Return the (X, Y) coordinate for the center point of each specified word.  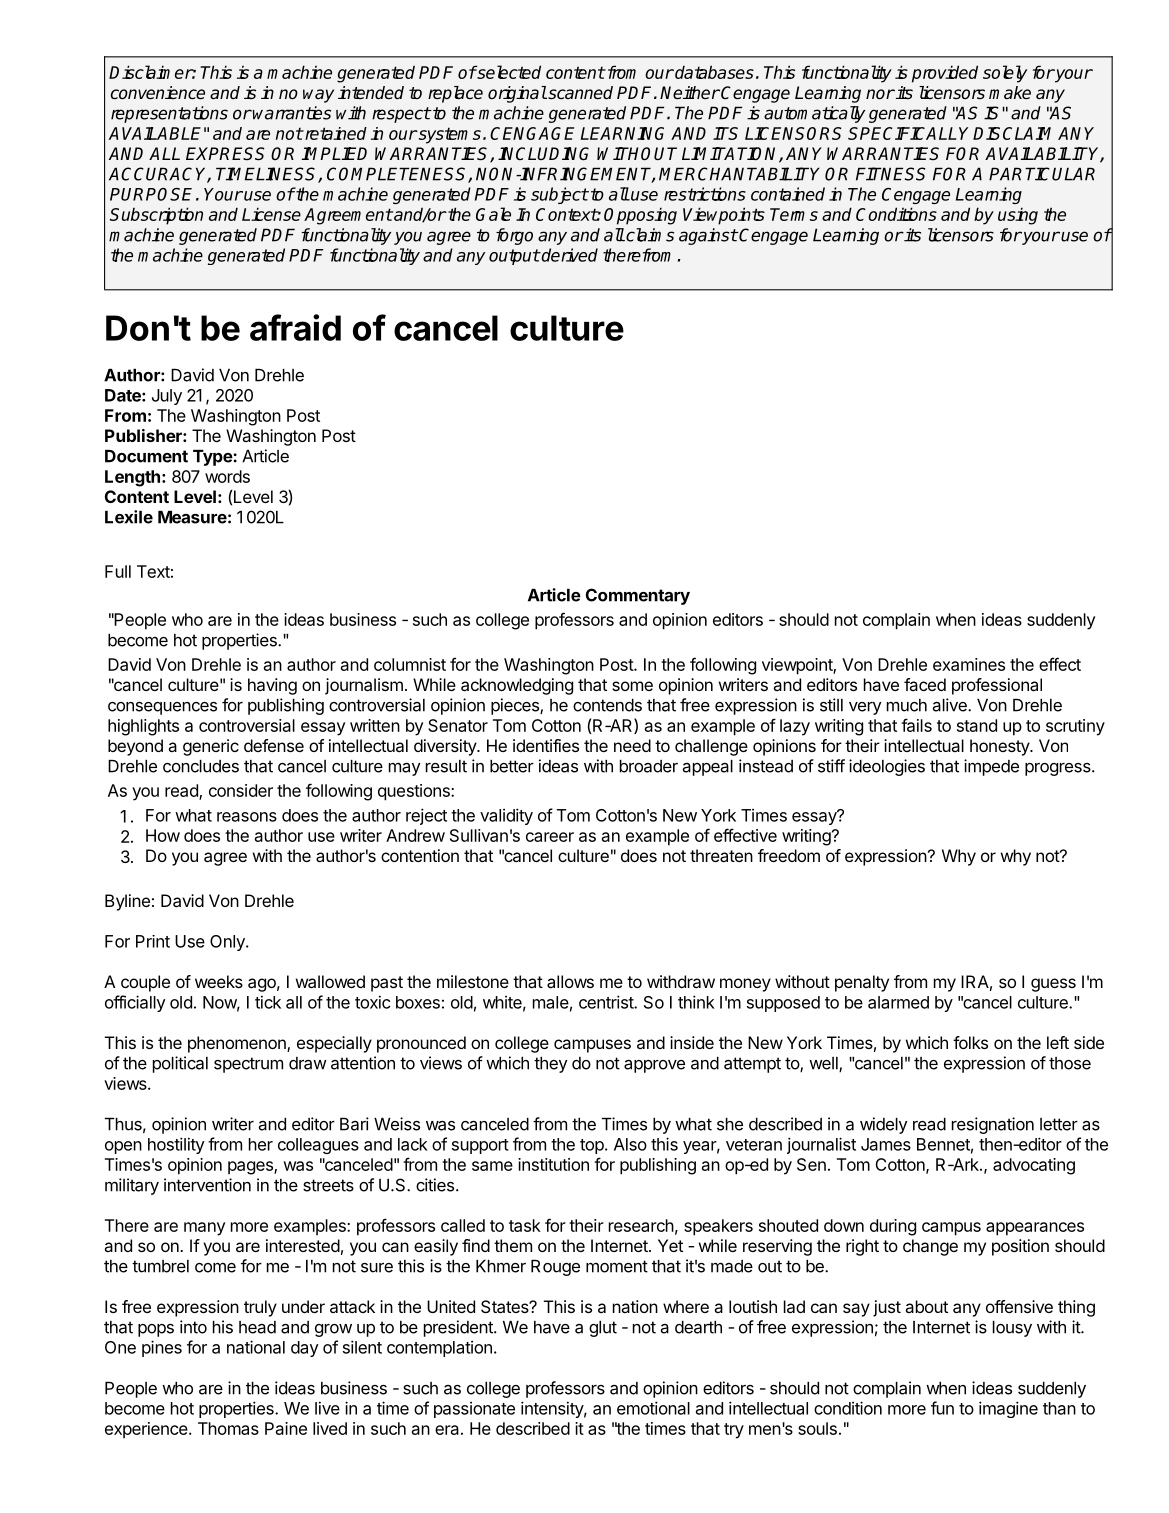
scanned (579, 93)
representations (169, 114)
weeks (219, 981)
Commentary (638, 596)
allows (570, 981)
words (227, 476)
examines (969, 664)
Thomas (228, 1428)
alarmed (898, 1002)
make (1010, 92)
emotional (653, 1408)
